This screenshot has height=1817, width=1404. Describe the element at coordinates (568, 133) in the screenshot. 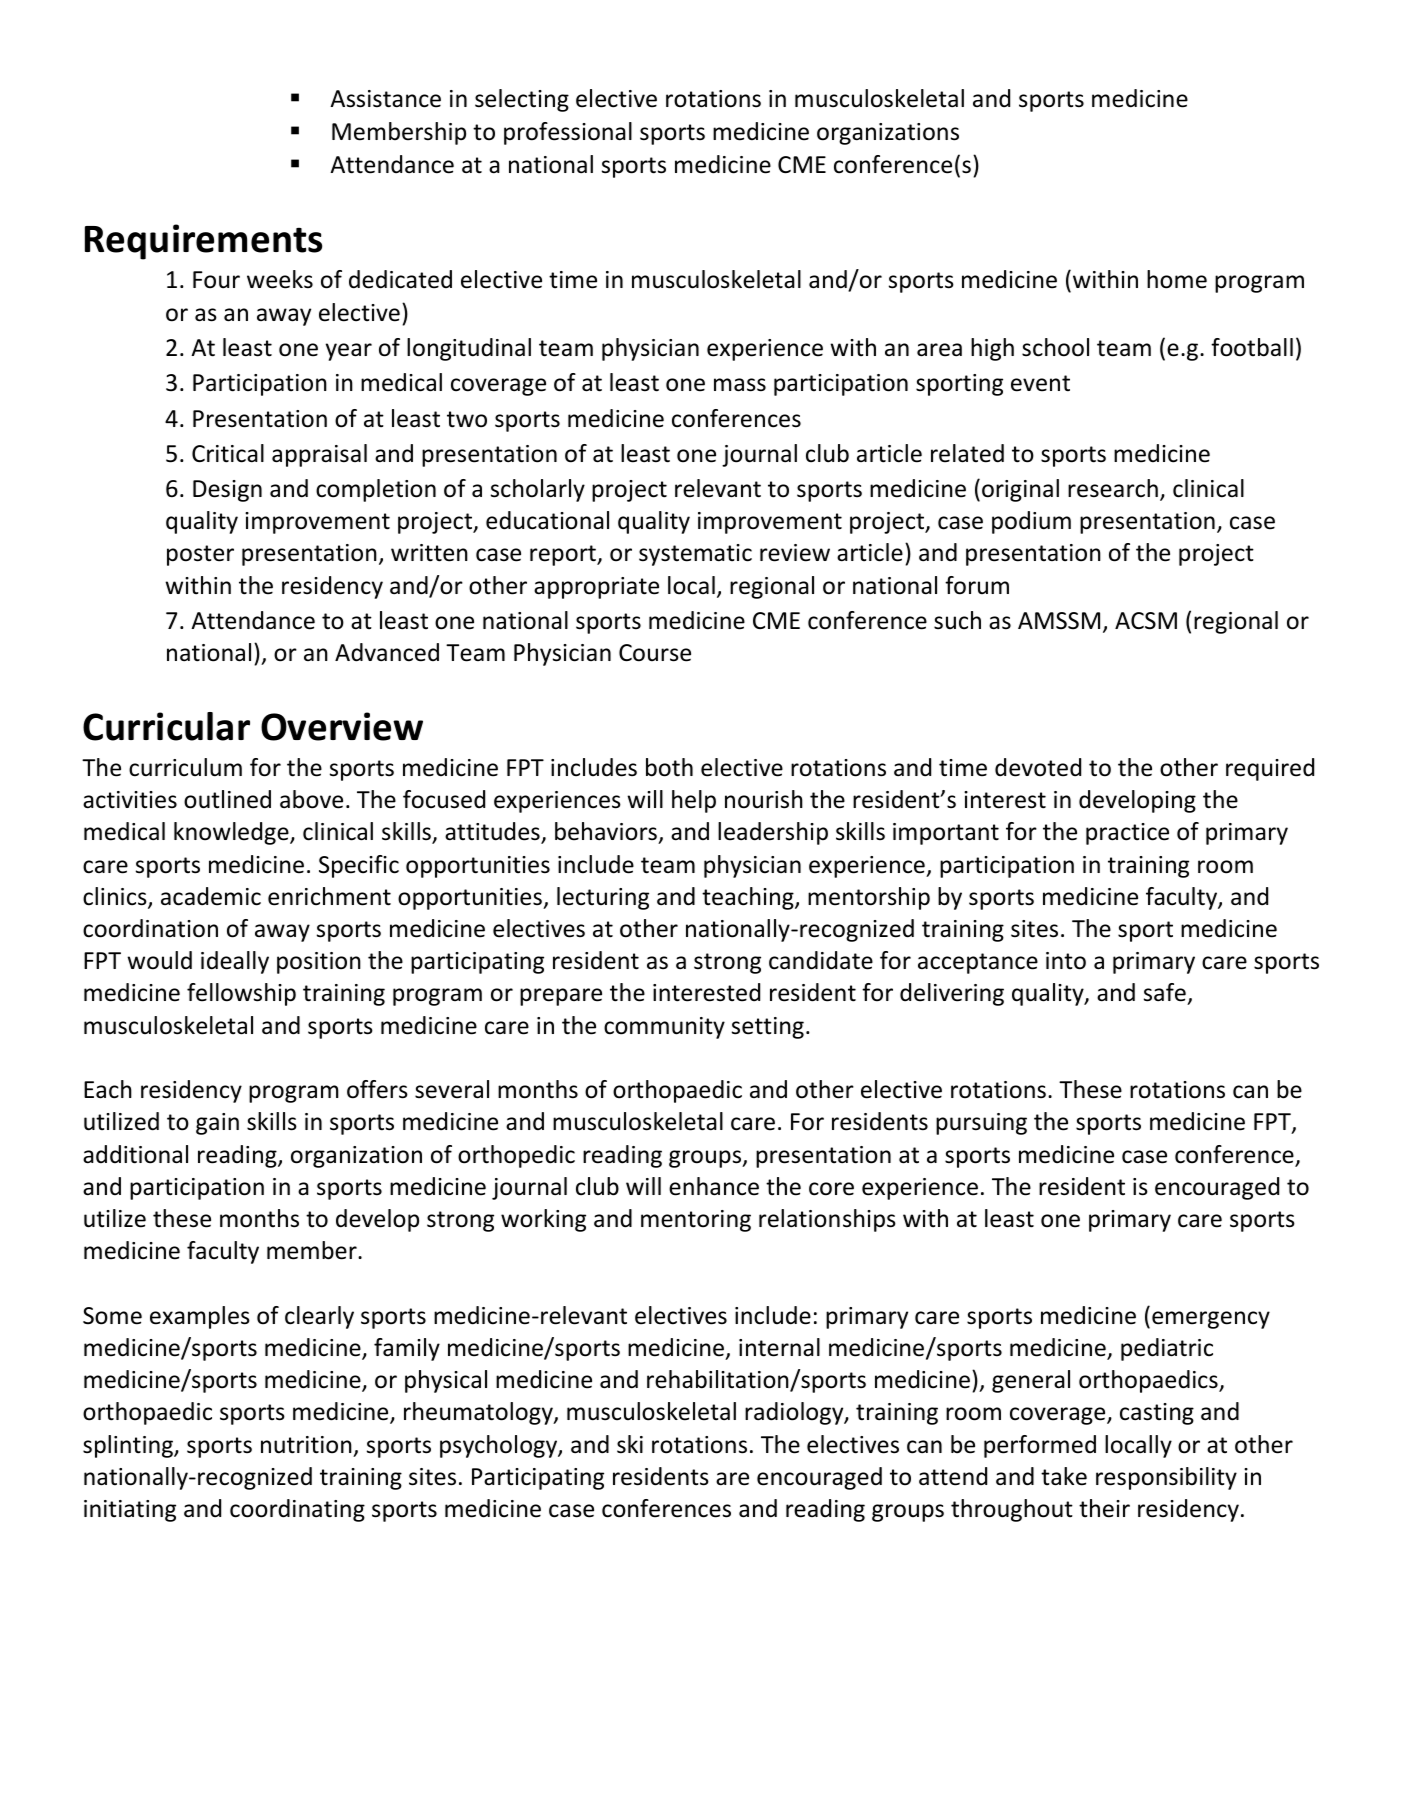

I see `professional` at that location.
